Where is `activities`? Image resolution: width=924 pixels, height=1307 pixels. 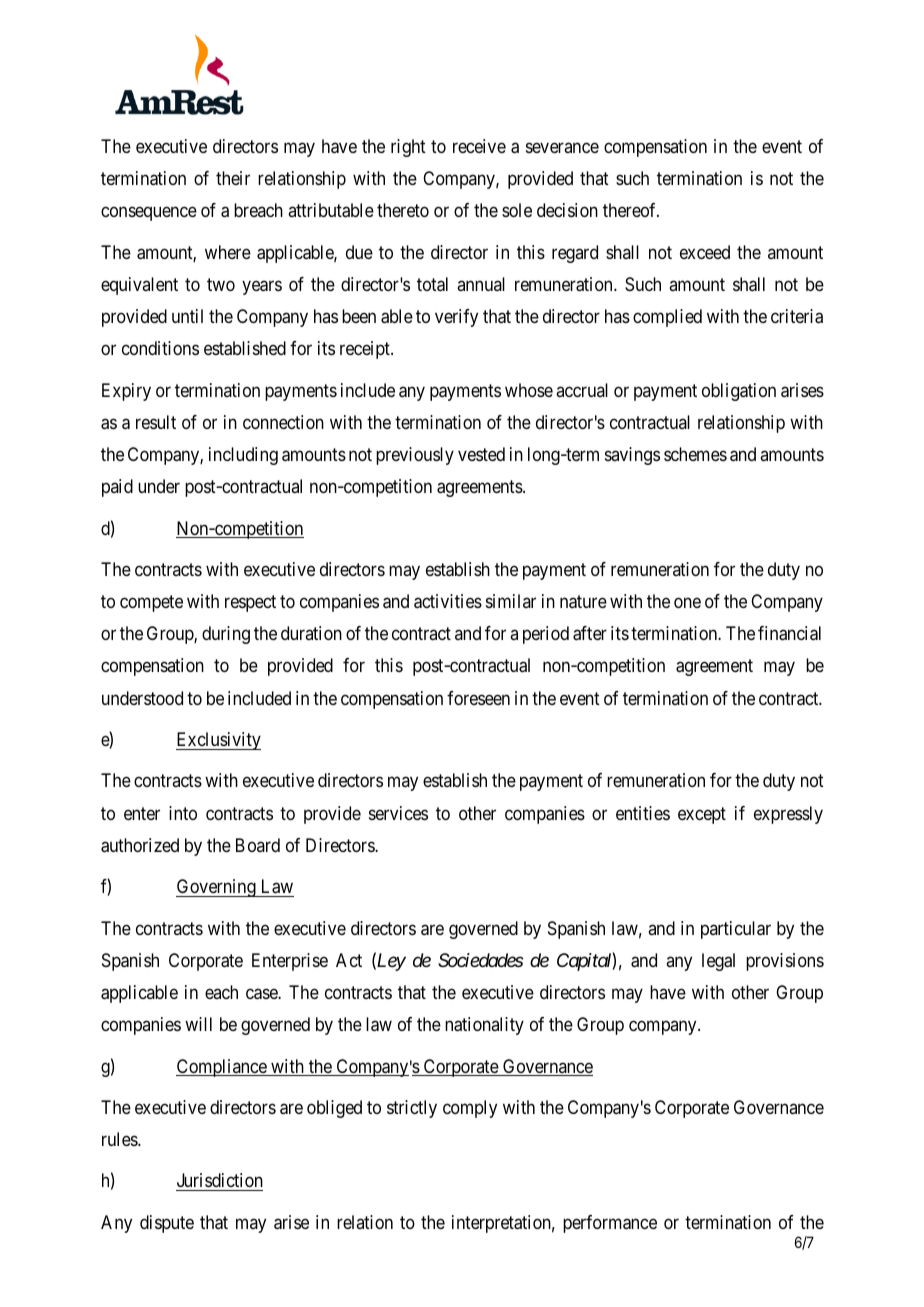
activities is located at coordinates (448, 601).
